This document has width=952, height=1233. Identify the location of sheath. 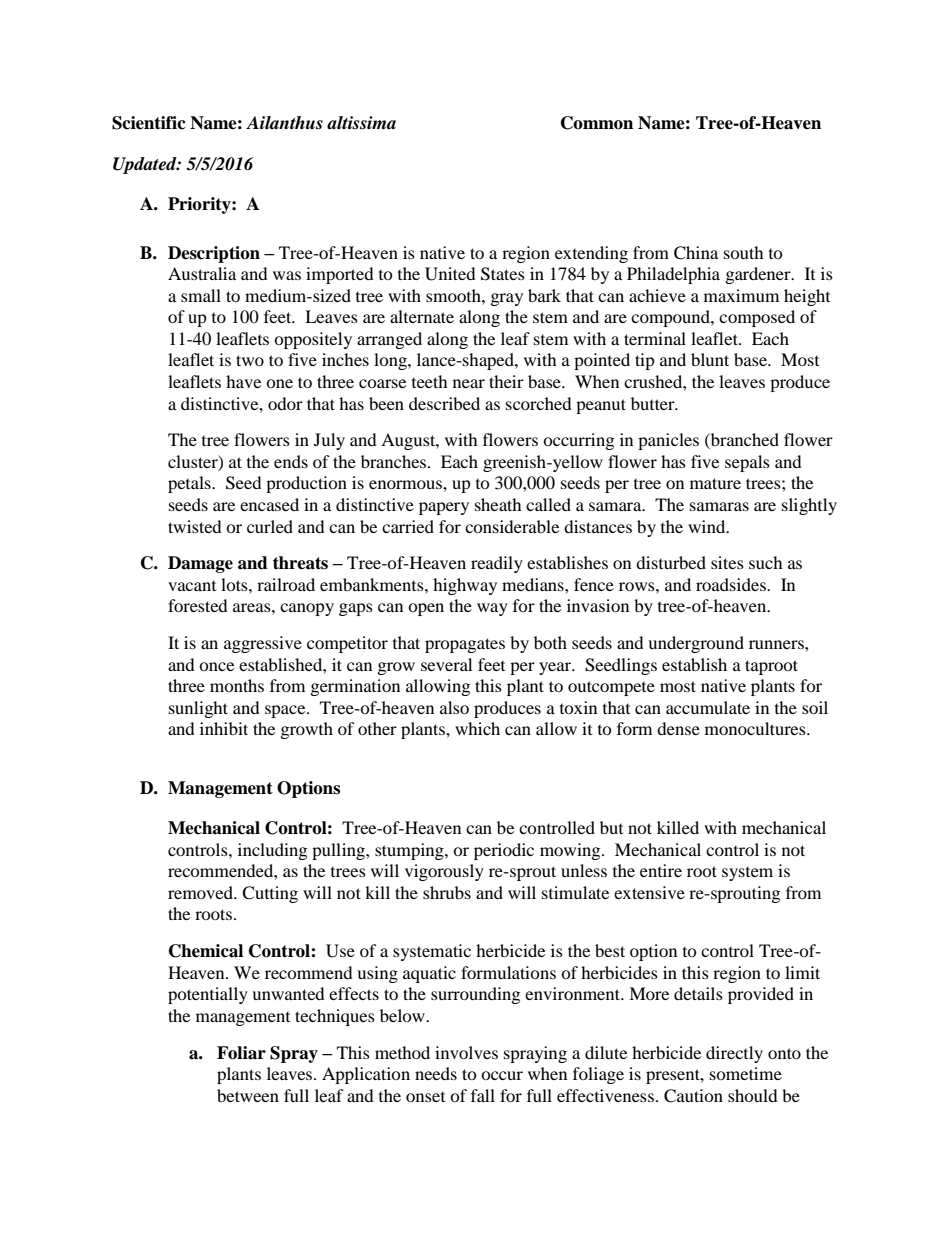
(498, 504).
